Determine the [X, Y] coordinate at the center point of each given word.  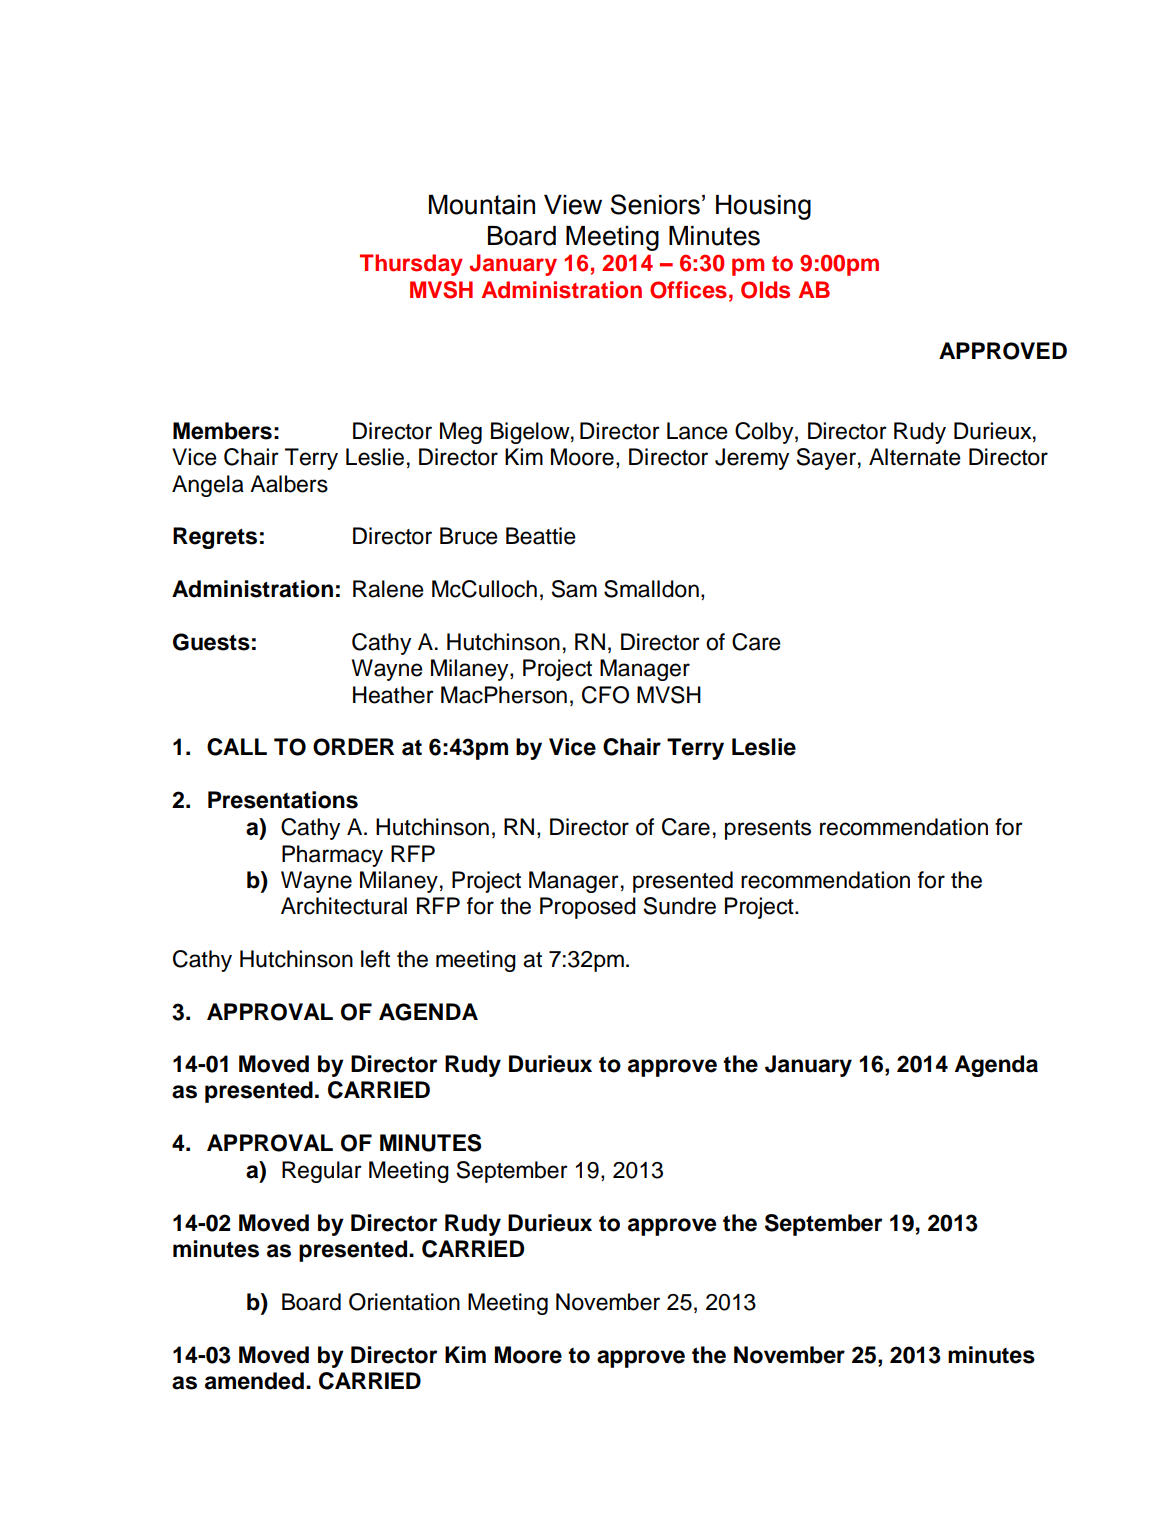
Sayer [826, 459]
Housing [763, 207]
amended [254, 1381]
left [375, 959]
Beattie [541, 536]
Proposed [588, 908]
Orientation [404, 1302]
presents [768, 830]
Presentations [283, 800]
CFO [605, 695]
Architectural [344, 906]
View [573, 205]
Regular [322, 1172]
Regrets [215, 538]
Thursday [411, 265]
